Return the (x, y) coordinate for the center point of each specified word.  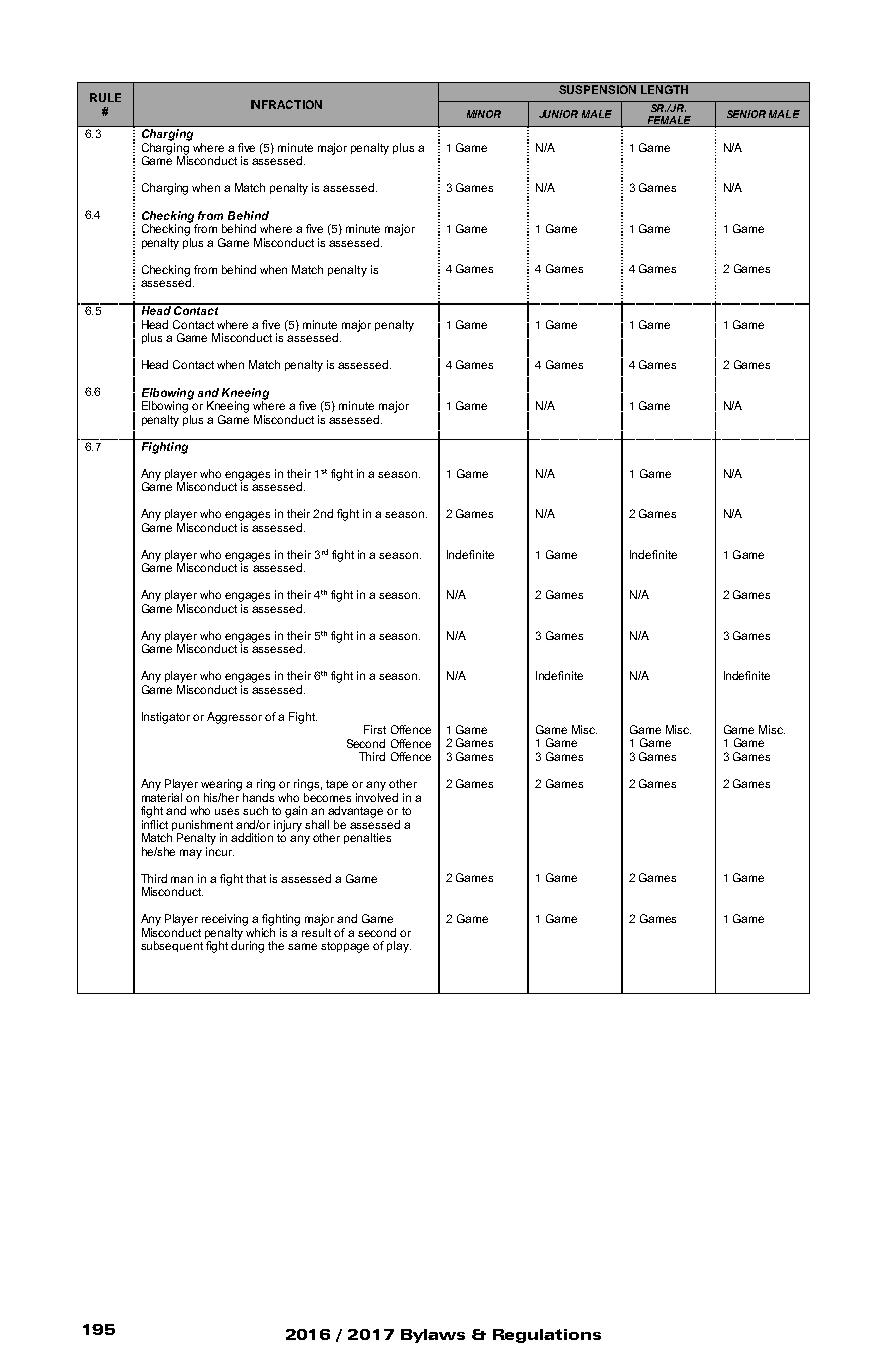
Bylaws (433, 1336)
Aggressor (234, 718)
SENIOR (746, 114)
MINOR (484, 114)
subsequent (172, 946)
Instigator (166, 718)
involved (377, 797)
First (375, 729)
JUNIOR (558, 114)
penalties (367, 838)
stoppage (345, 947)
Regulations (547, 1336)
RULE (105, 97)
